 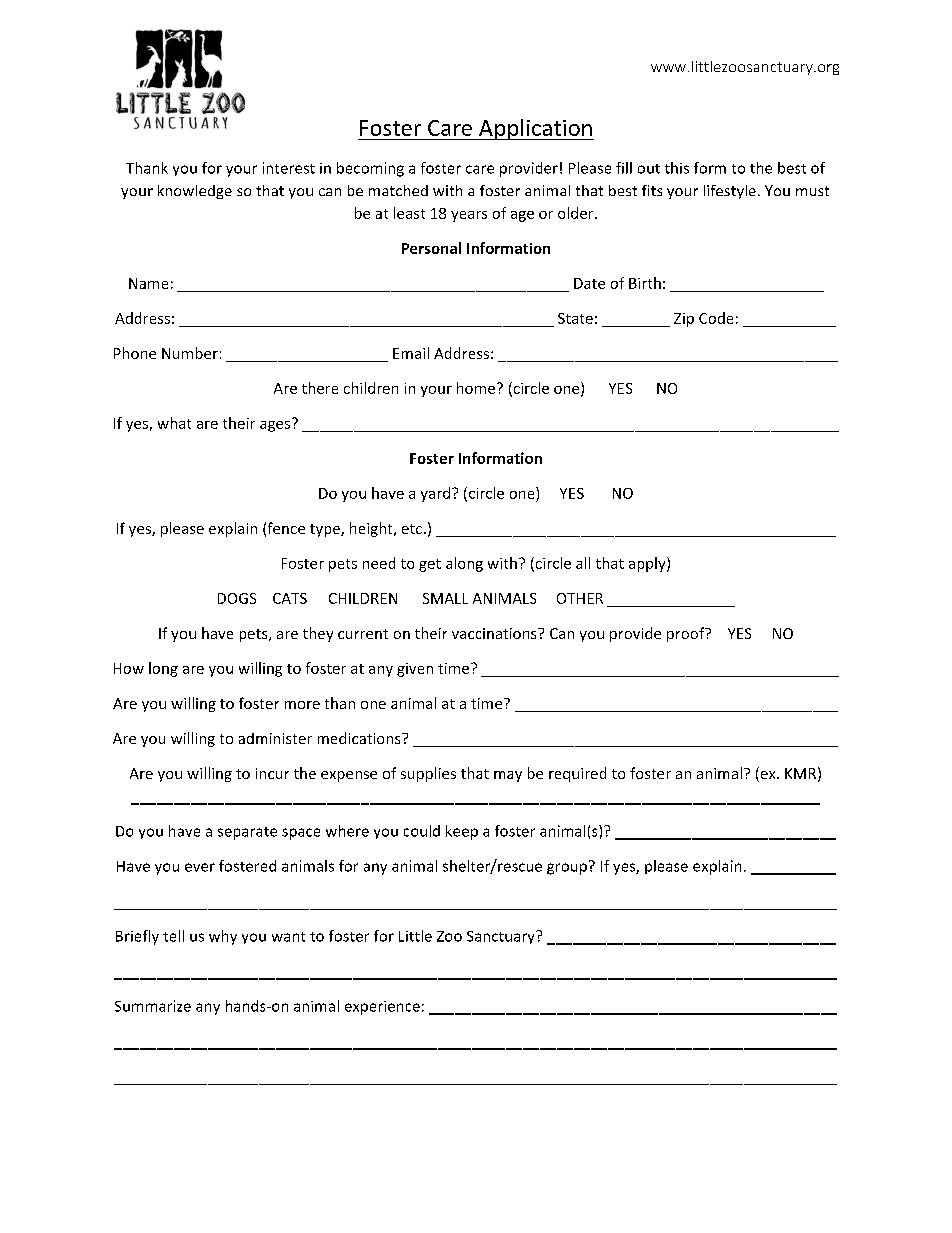 I want to click on lifestyle, so click(x=730, y=192).
